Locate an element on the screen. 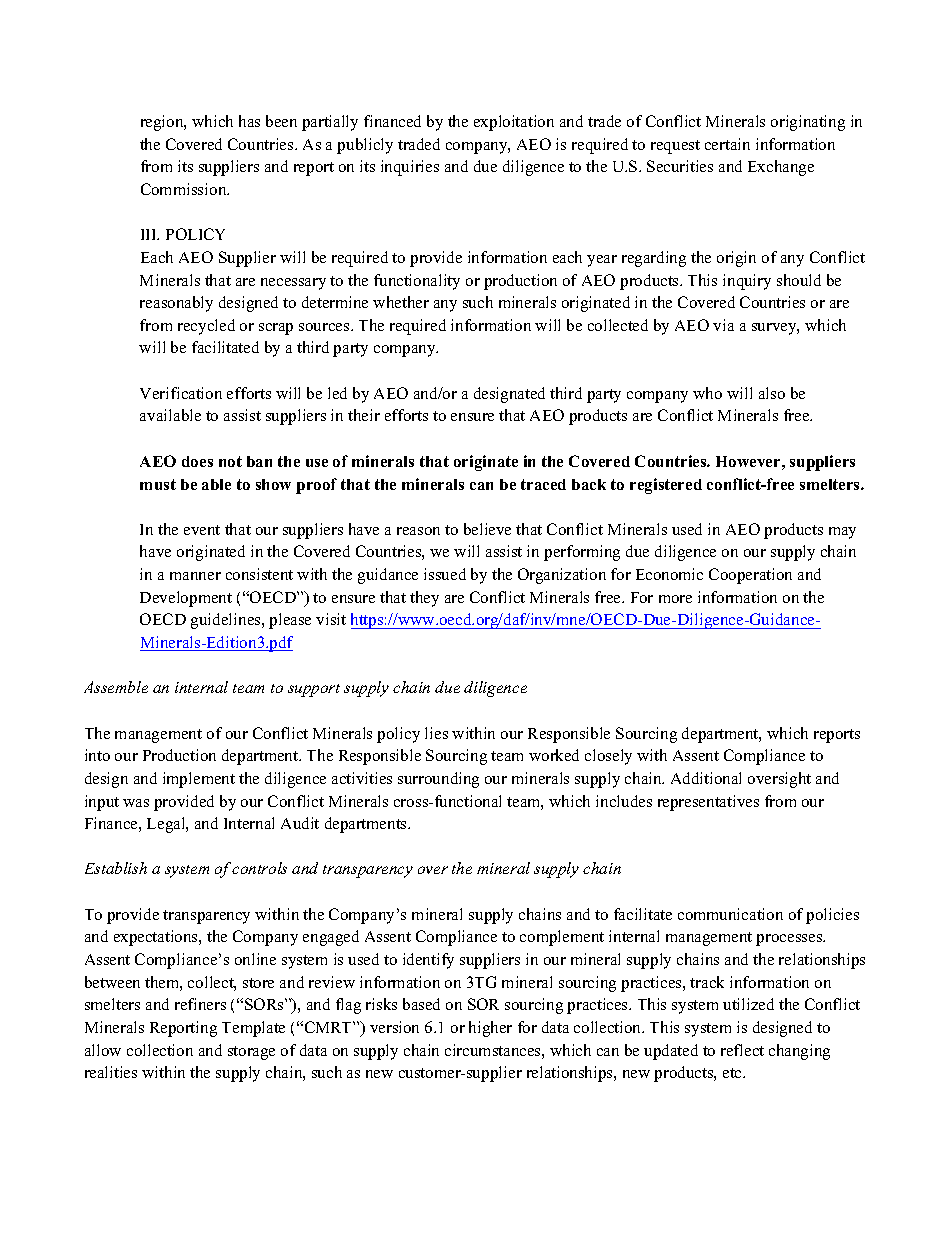  certain is located at coordinates (727, 144).
